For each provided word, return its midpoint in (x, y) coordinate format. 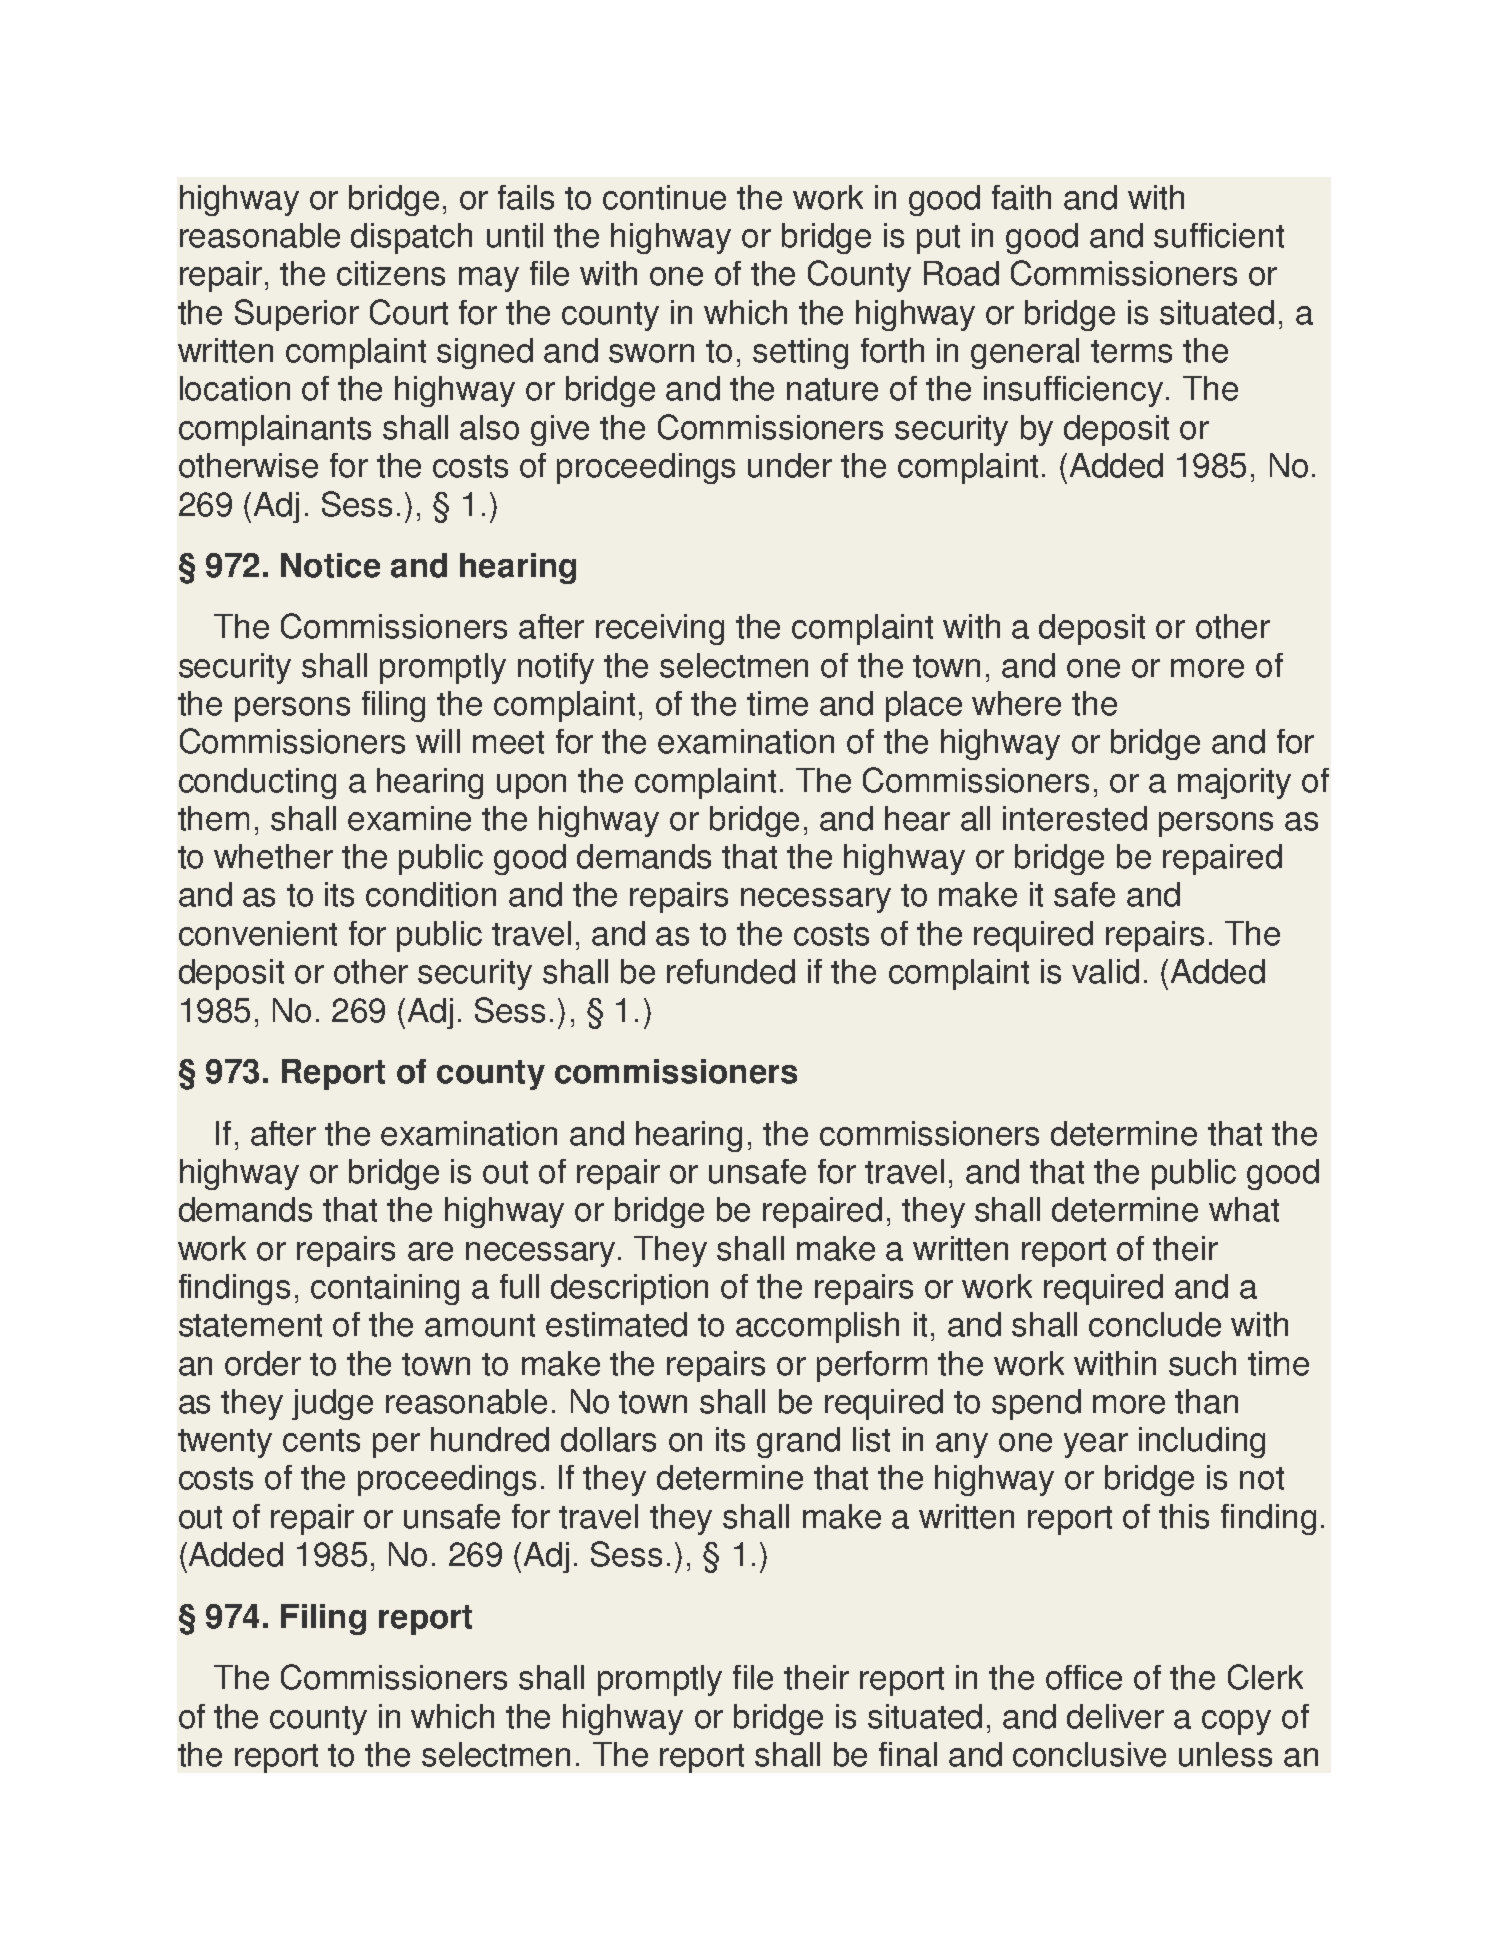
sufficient (1219, 235)
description (629, 1289)
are (430, 1251)
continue (664, 197)
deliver (1115, 1716)
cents (321, 1440)
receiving (660, 629)
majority (1234, 783)
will (438, 741)
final (908, 1754)
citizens (391, 273)
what (1244, 1209)
